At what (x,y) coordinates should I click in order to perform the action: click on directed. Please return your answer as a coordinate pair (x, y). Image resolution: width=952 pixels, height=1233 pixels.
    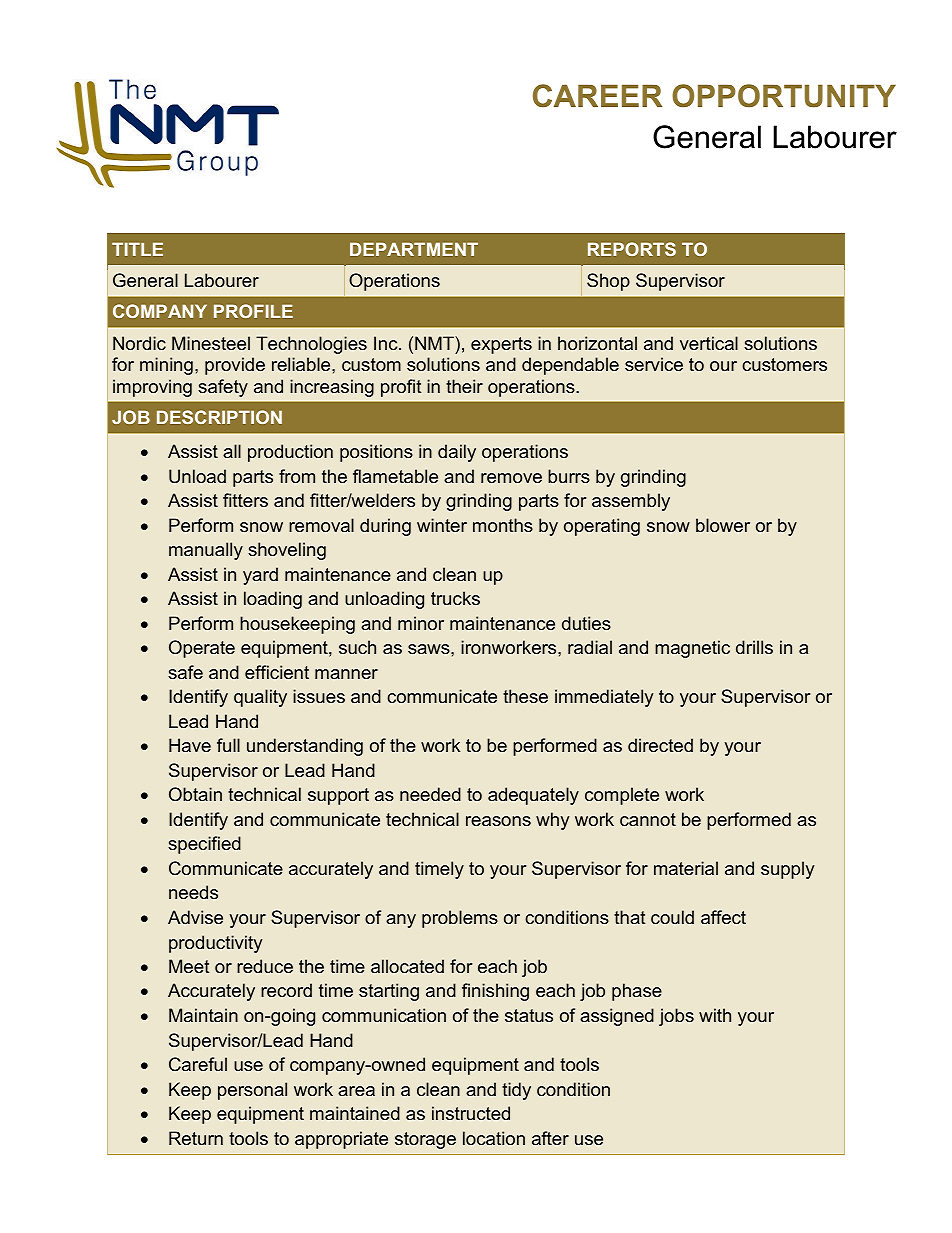
    Looking at the image, I should click on (660, 745).
